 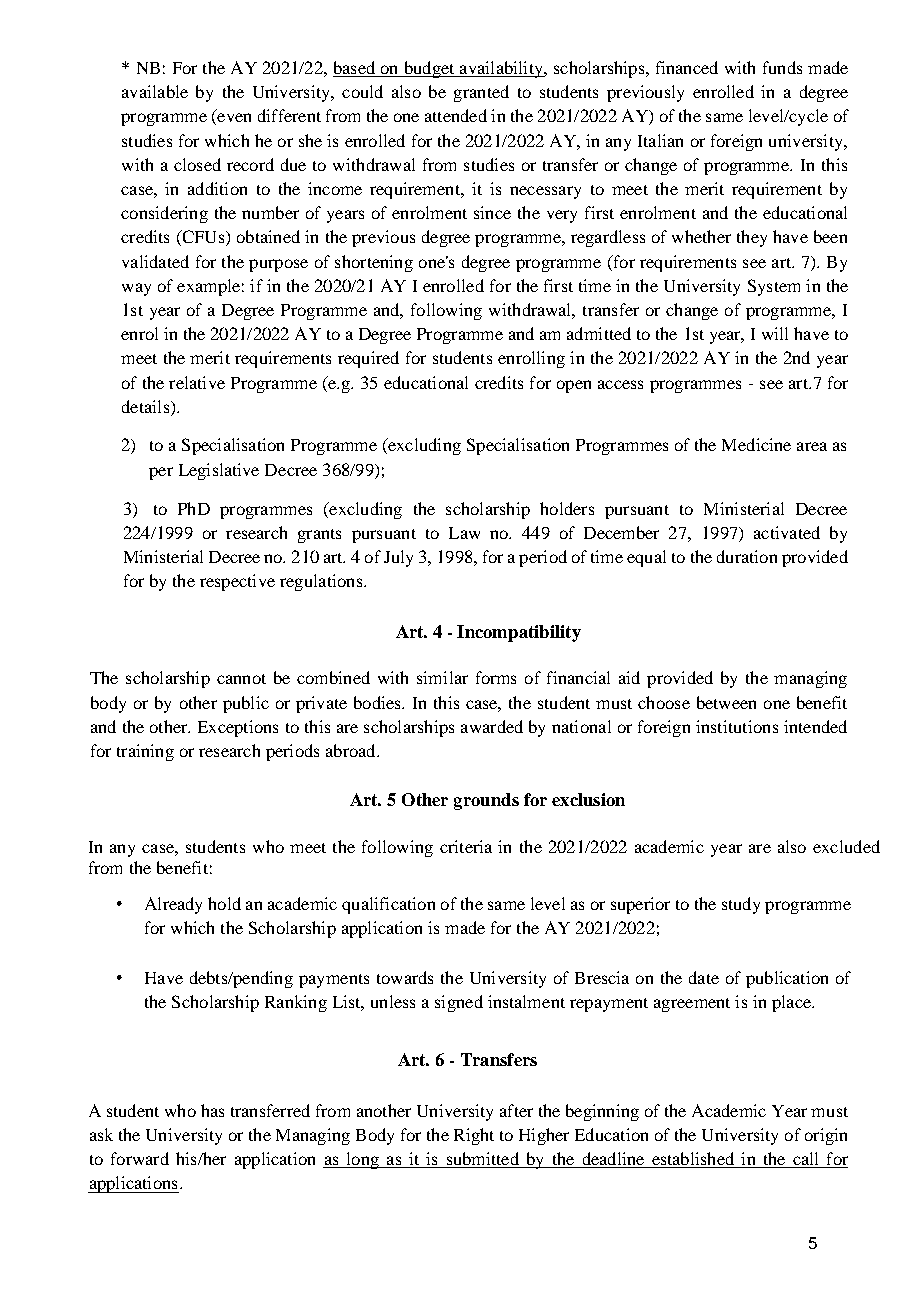 I want to click on Medicine, so click(x=756, y=444).
